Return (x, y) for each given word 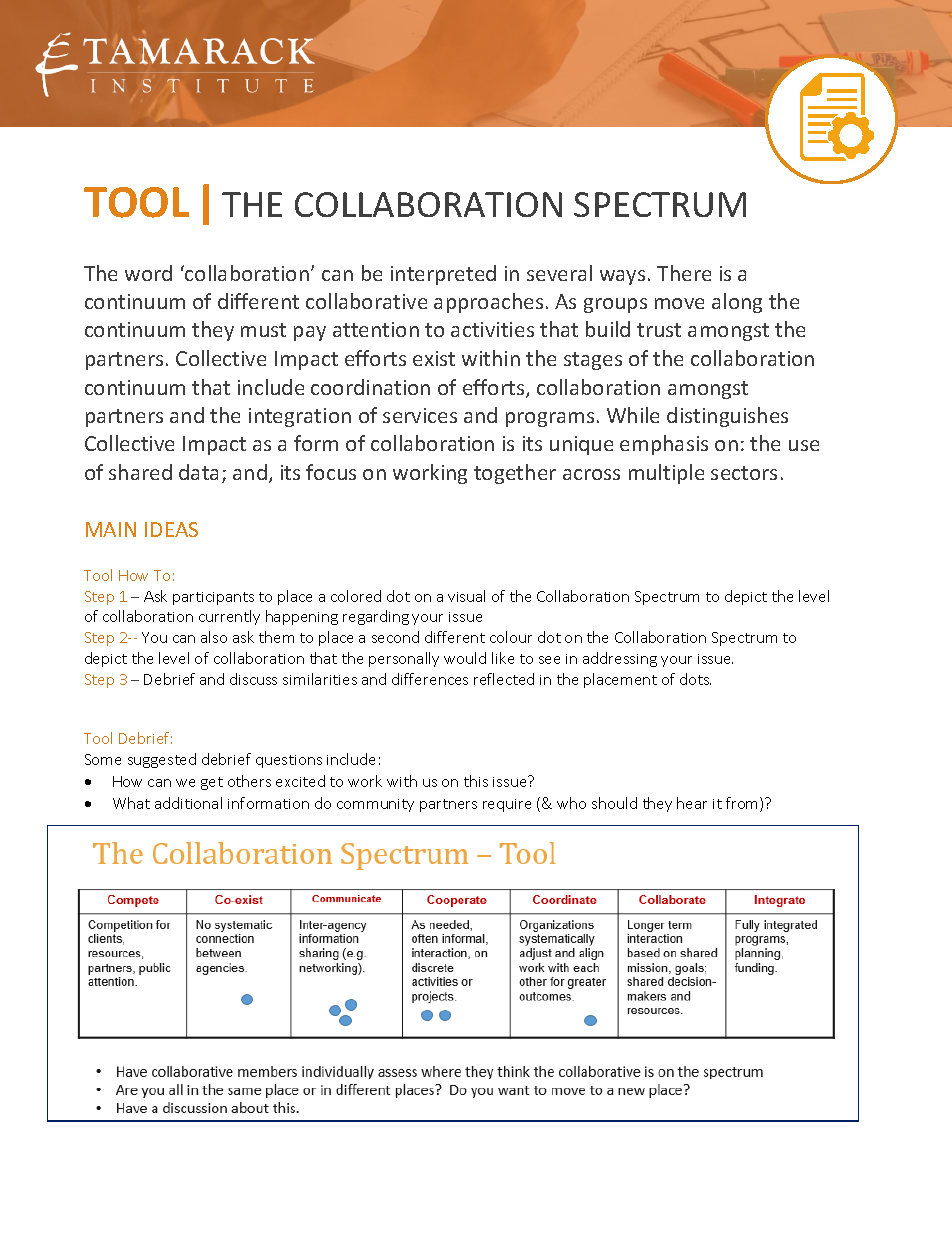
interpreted (443, 275)
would (465, 658)
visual (466, 596)
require (507, 805)
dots (695, 679)
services (420, 415)
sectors (744, 473)
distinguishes (727, 417)
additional (188, 803)
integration (300, 417)
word (148, 273)
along (737, 303)
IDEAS (171, 529)
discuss (253, 679)
